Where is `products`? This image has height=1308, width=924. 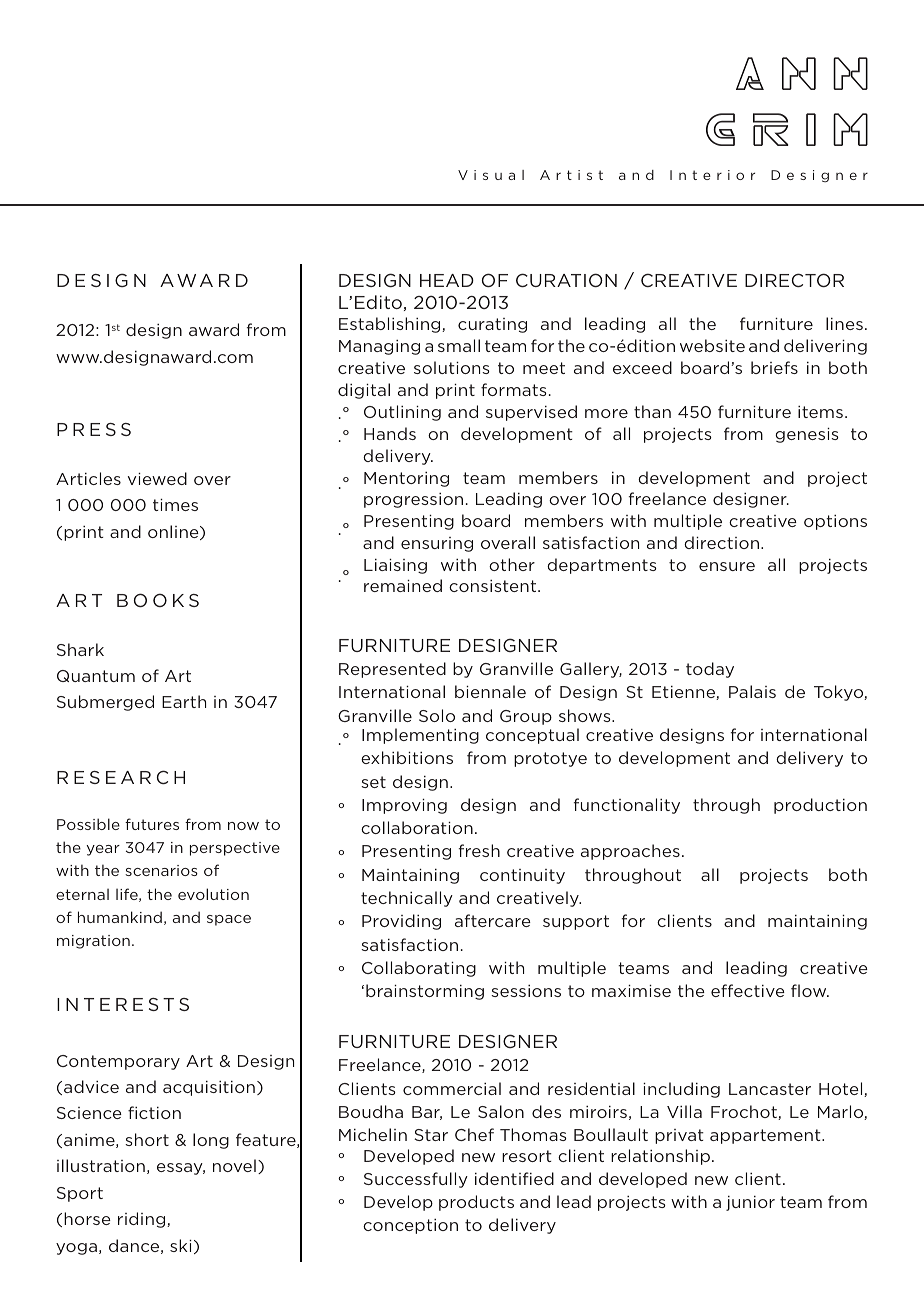
products is located at coordinates (476, 1203).
